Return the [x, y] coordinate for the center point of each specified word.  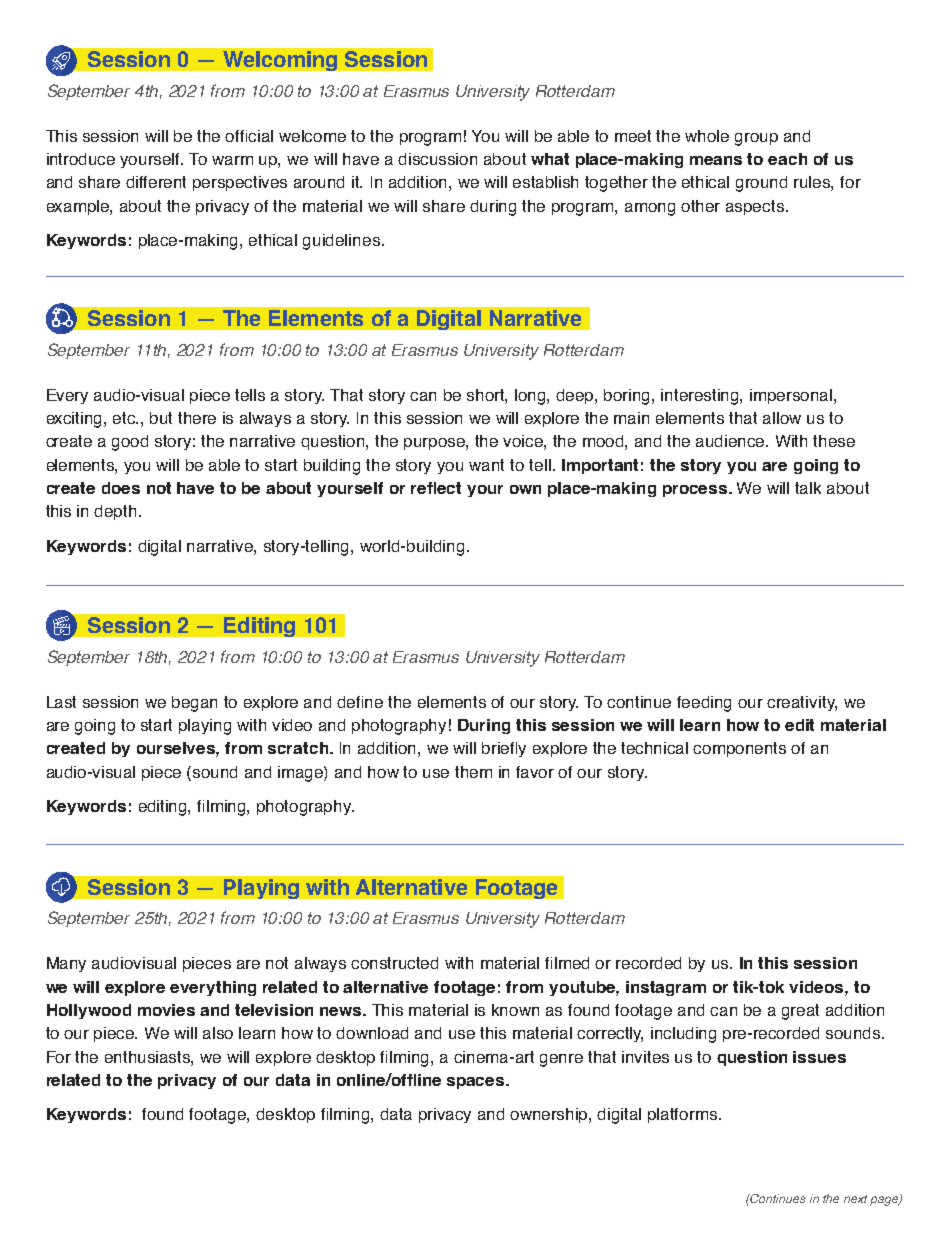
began [194, 704]
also [218, 1033]
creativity [802, 703]
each [787, 159]
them [473, 772]
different [156, 182]
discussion [437, 159]
